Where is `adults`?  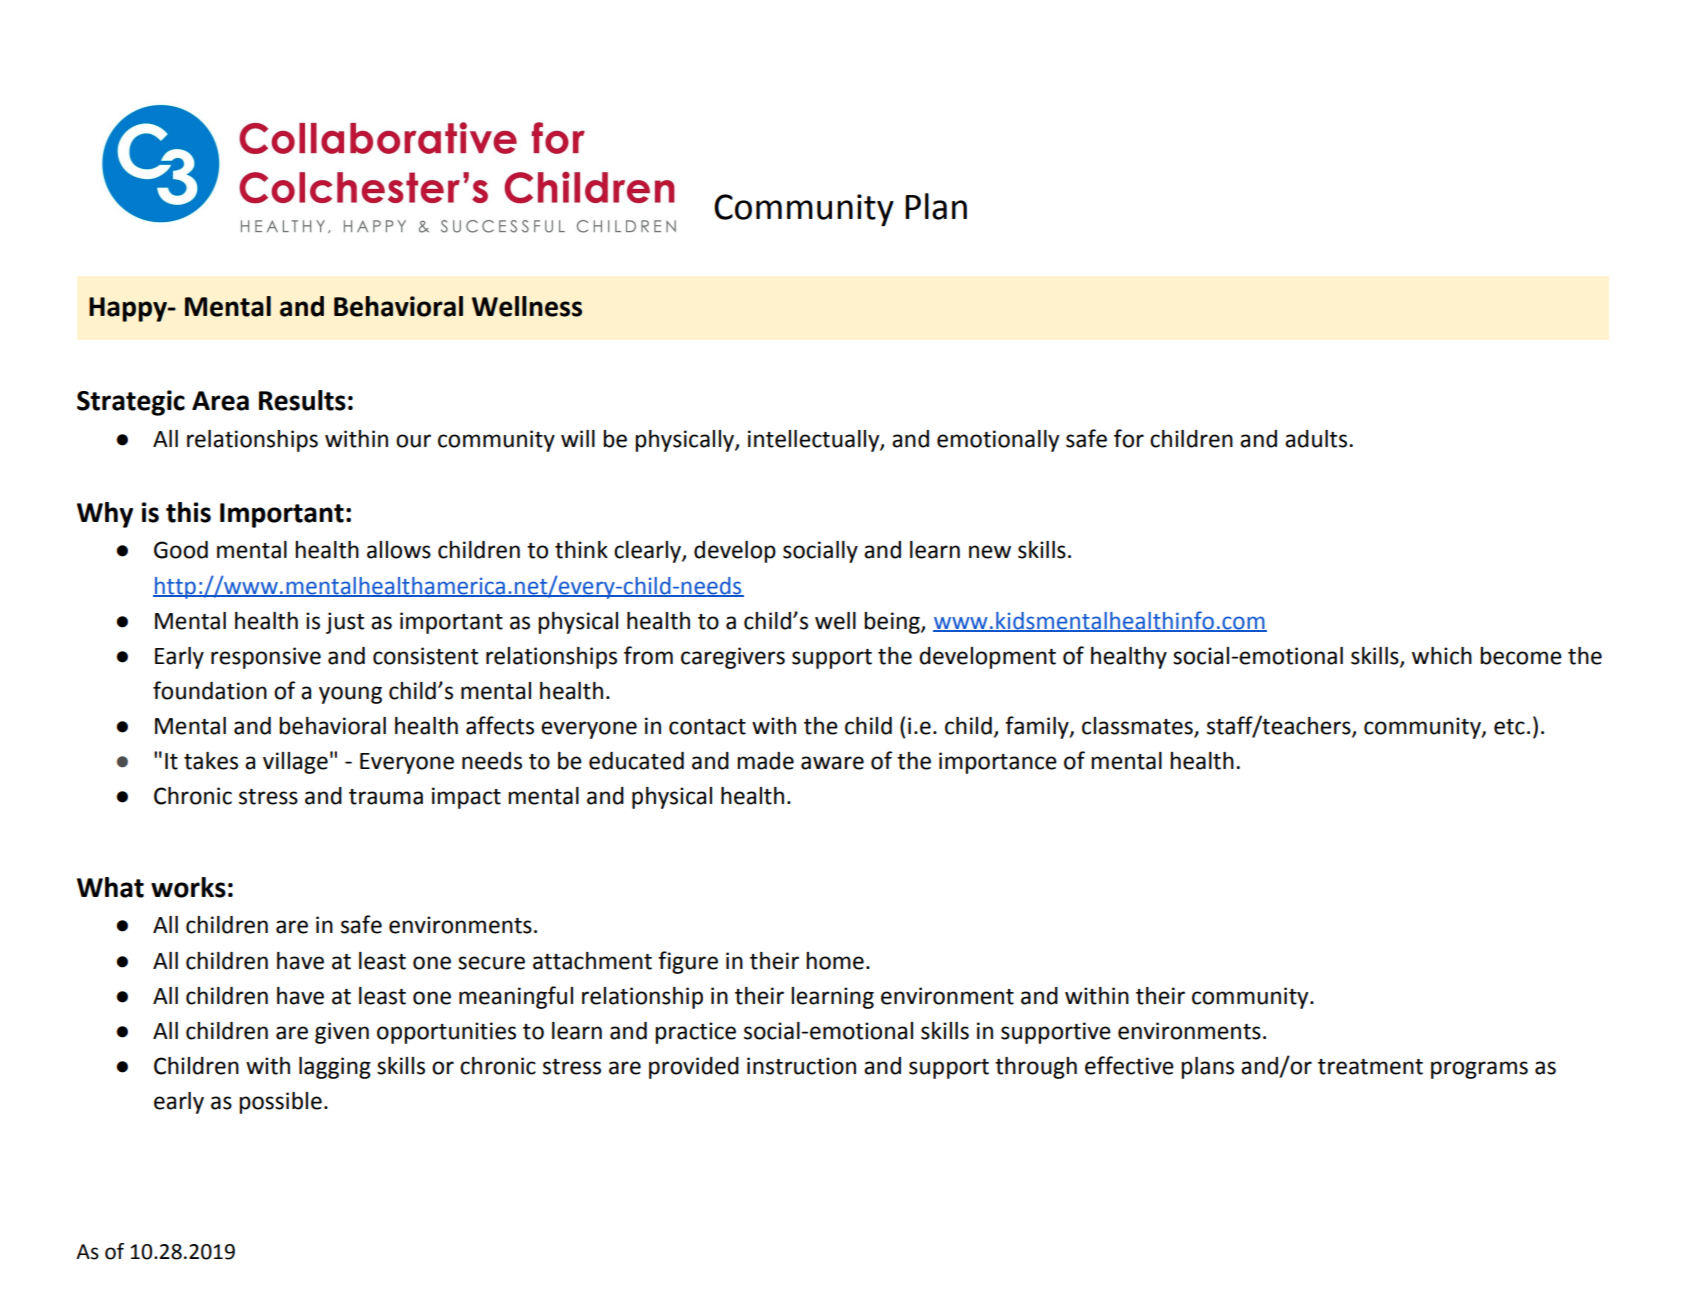 adults is located at coordinates (1317, 439).
